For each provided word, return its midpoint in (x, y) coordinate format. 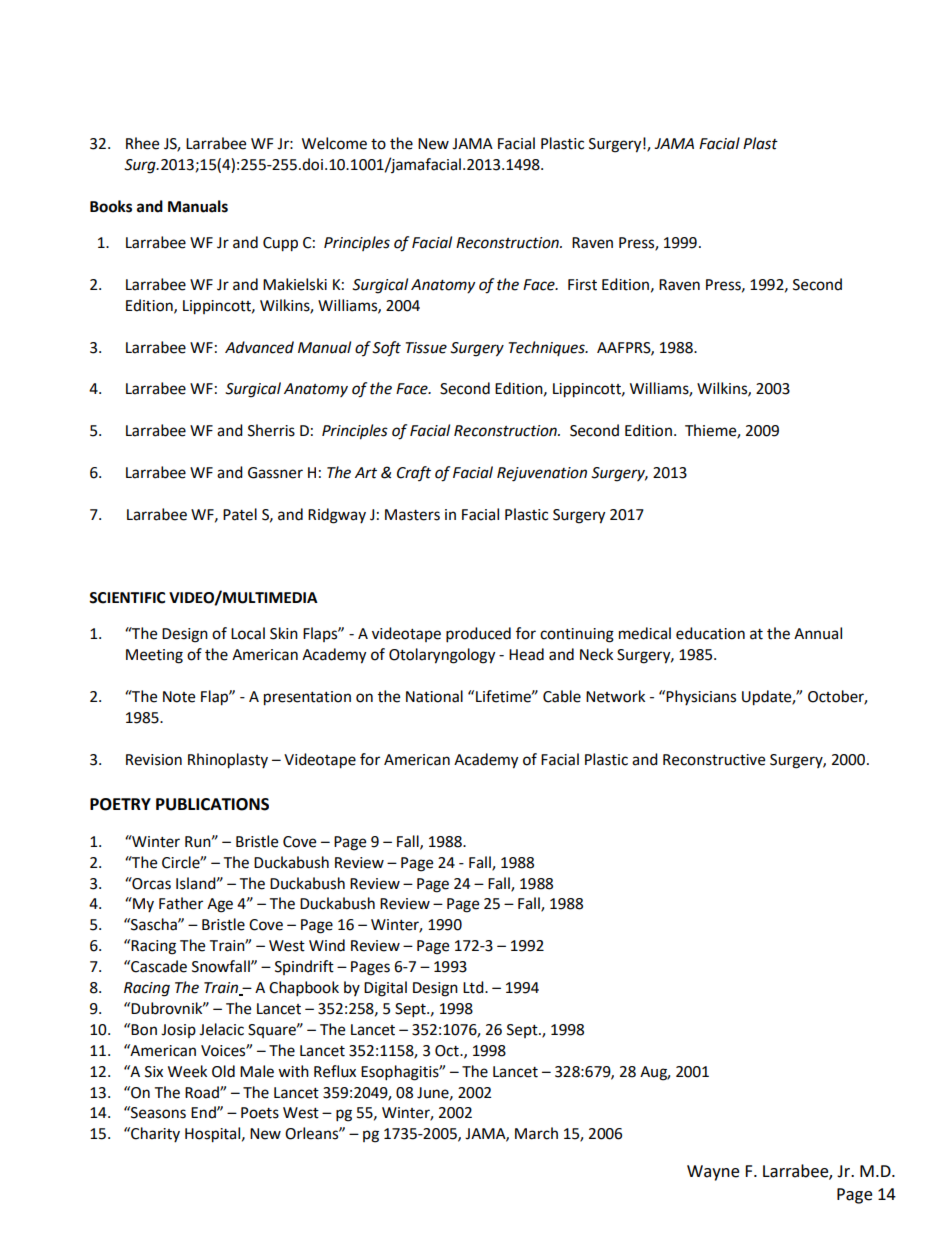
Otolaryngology (442, 656)
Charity (154, 1135)
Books (111, 206)
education (710, 633)
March (536, 1133)
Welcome (334, 143)
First (582, 285)
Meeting (154, 656)
